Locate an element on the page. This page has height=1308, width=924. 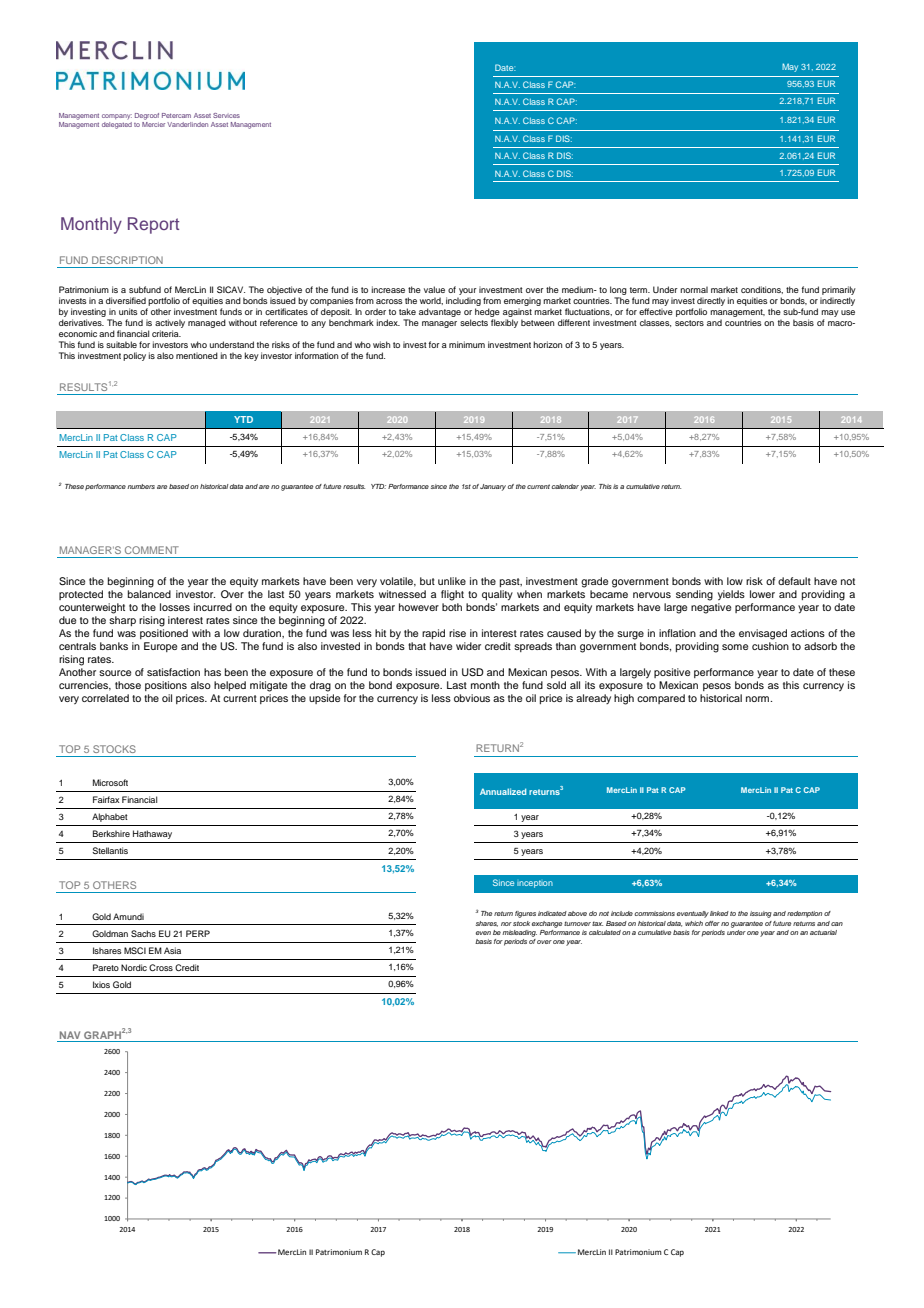
positions is located at coordinates (166, 686).
